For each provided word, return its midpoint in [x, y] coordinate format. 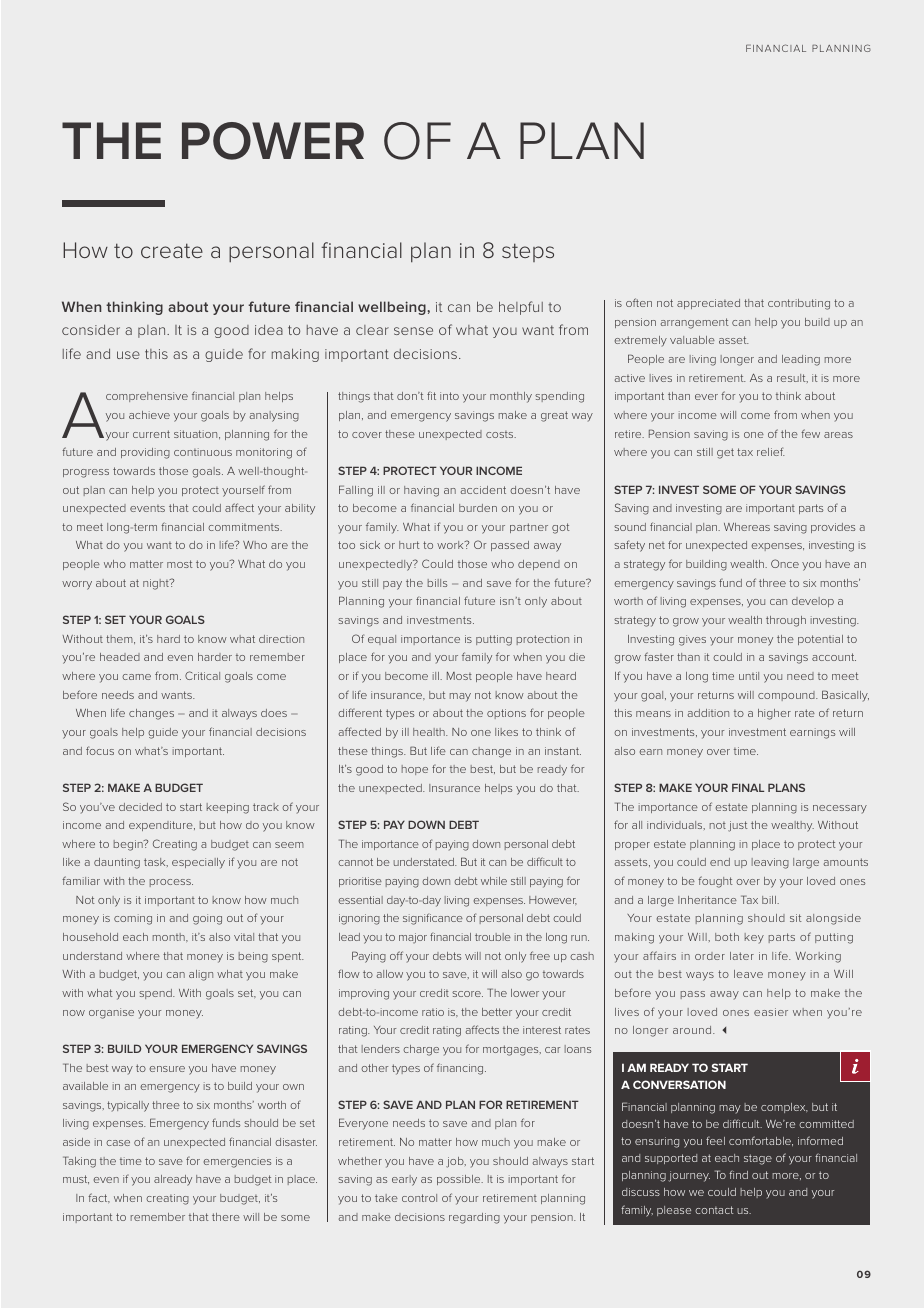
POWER [273, 141]
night [157, 584]
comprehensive [147, 397]
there [226, 1217]
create [172, 250]
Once [785, 563]
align [201, 975]
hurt [409, 545]
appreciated [708, 304]
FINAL [748, 787]
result [792, 378]
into [449, 396]
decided [140, 807]
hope [415, 770]
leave [748, 974]
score [467, 994]
